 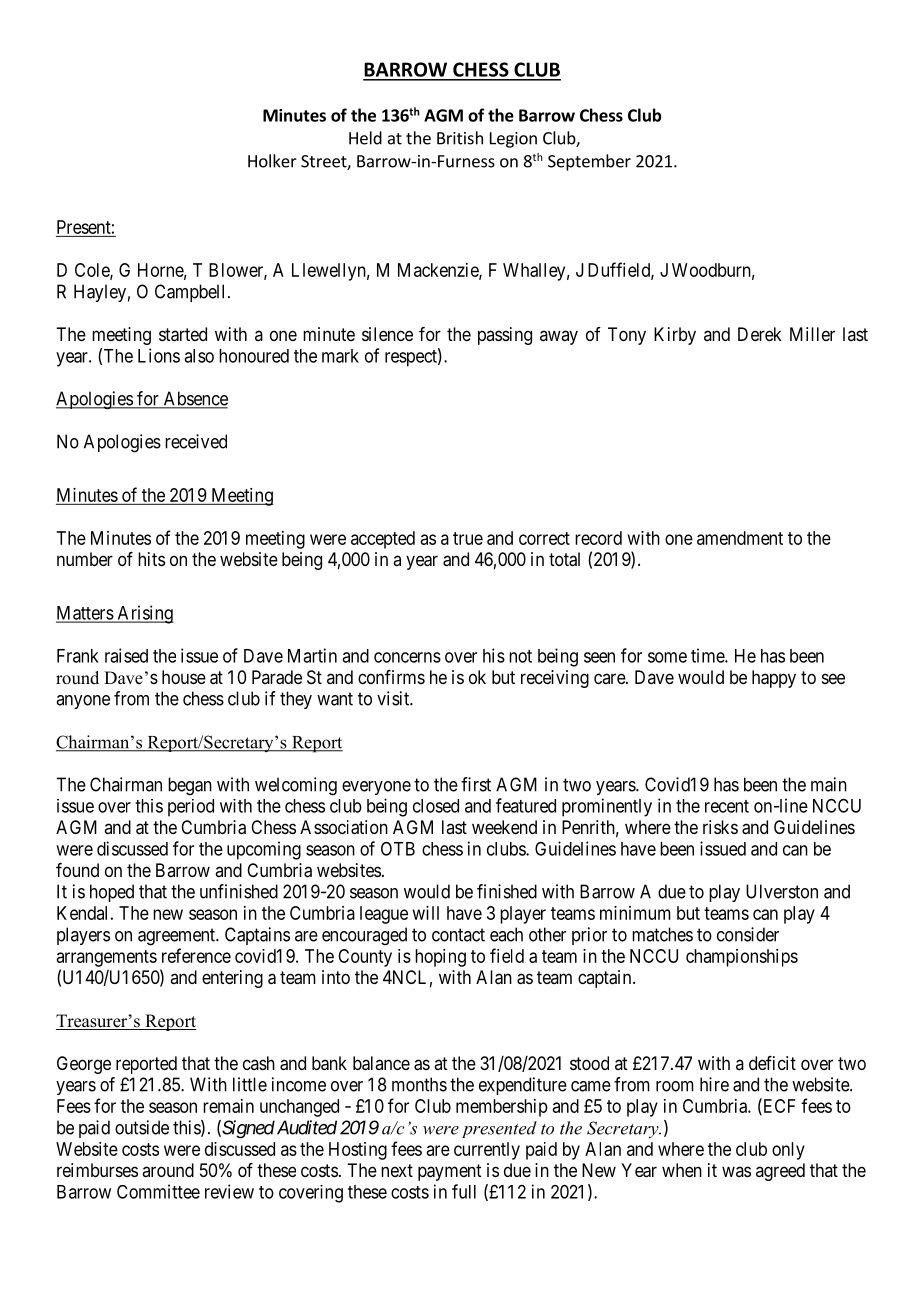 What do you see at coordinates (158, 1191) in the document?
I see `Committee` at bounding box center [158, 1191].
